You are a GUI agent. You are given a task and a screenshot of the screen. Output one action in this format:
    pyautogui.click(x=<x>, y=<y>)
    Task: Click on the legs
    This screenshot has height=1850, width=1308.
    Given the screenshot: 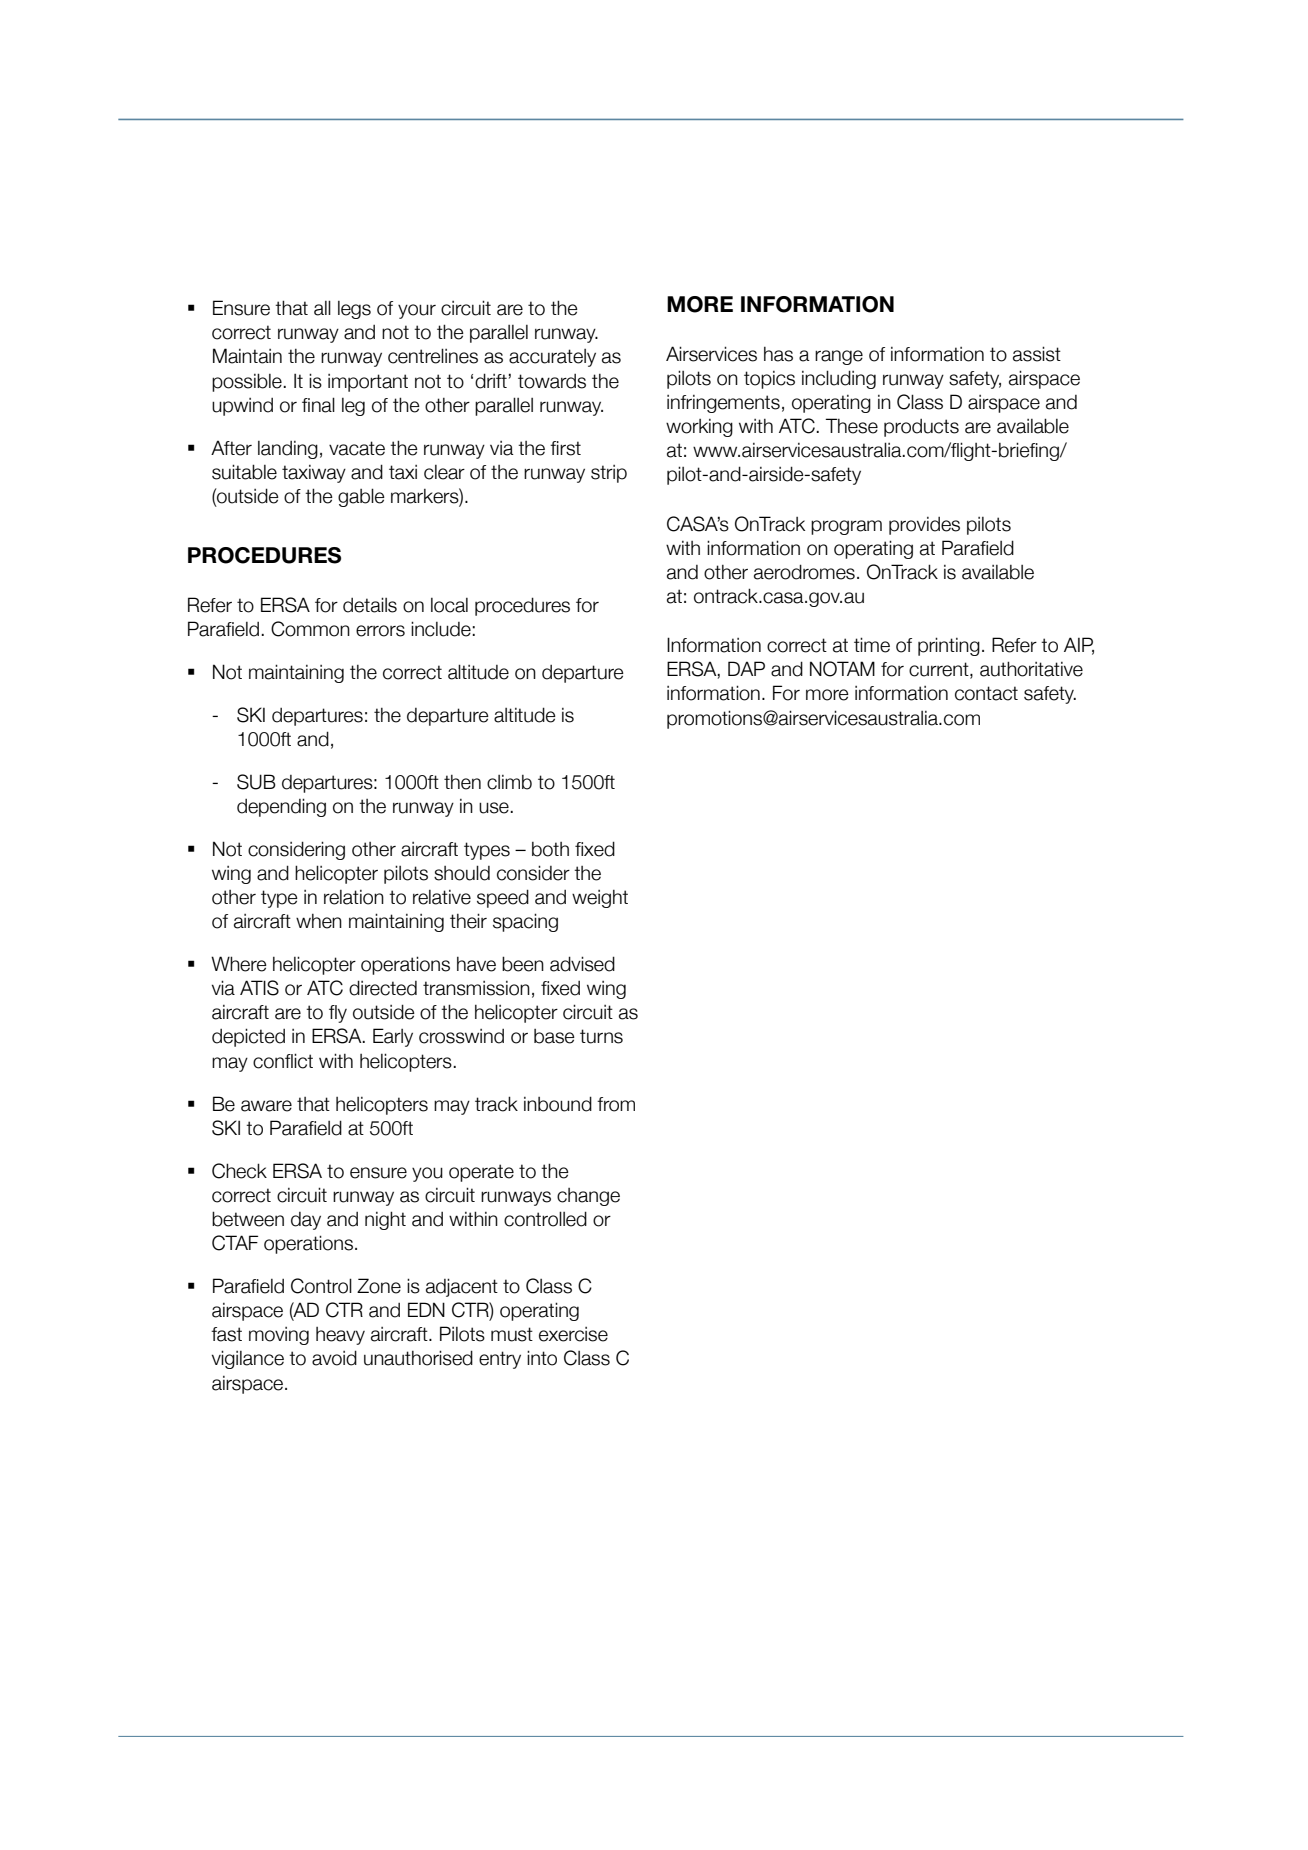 What is the action you would take?
    pyautogui.click(x=354, y=310)
